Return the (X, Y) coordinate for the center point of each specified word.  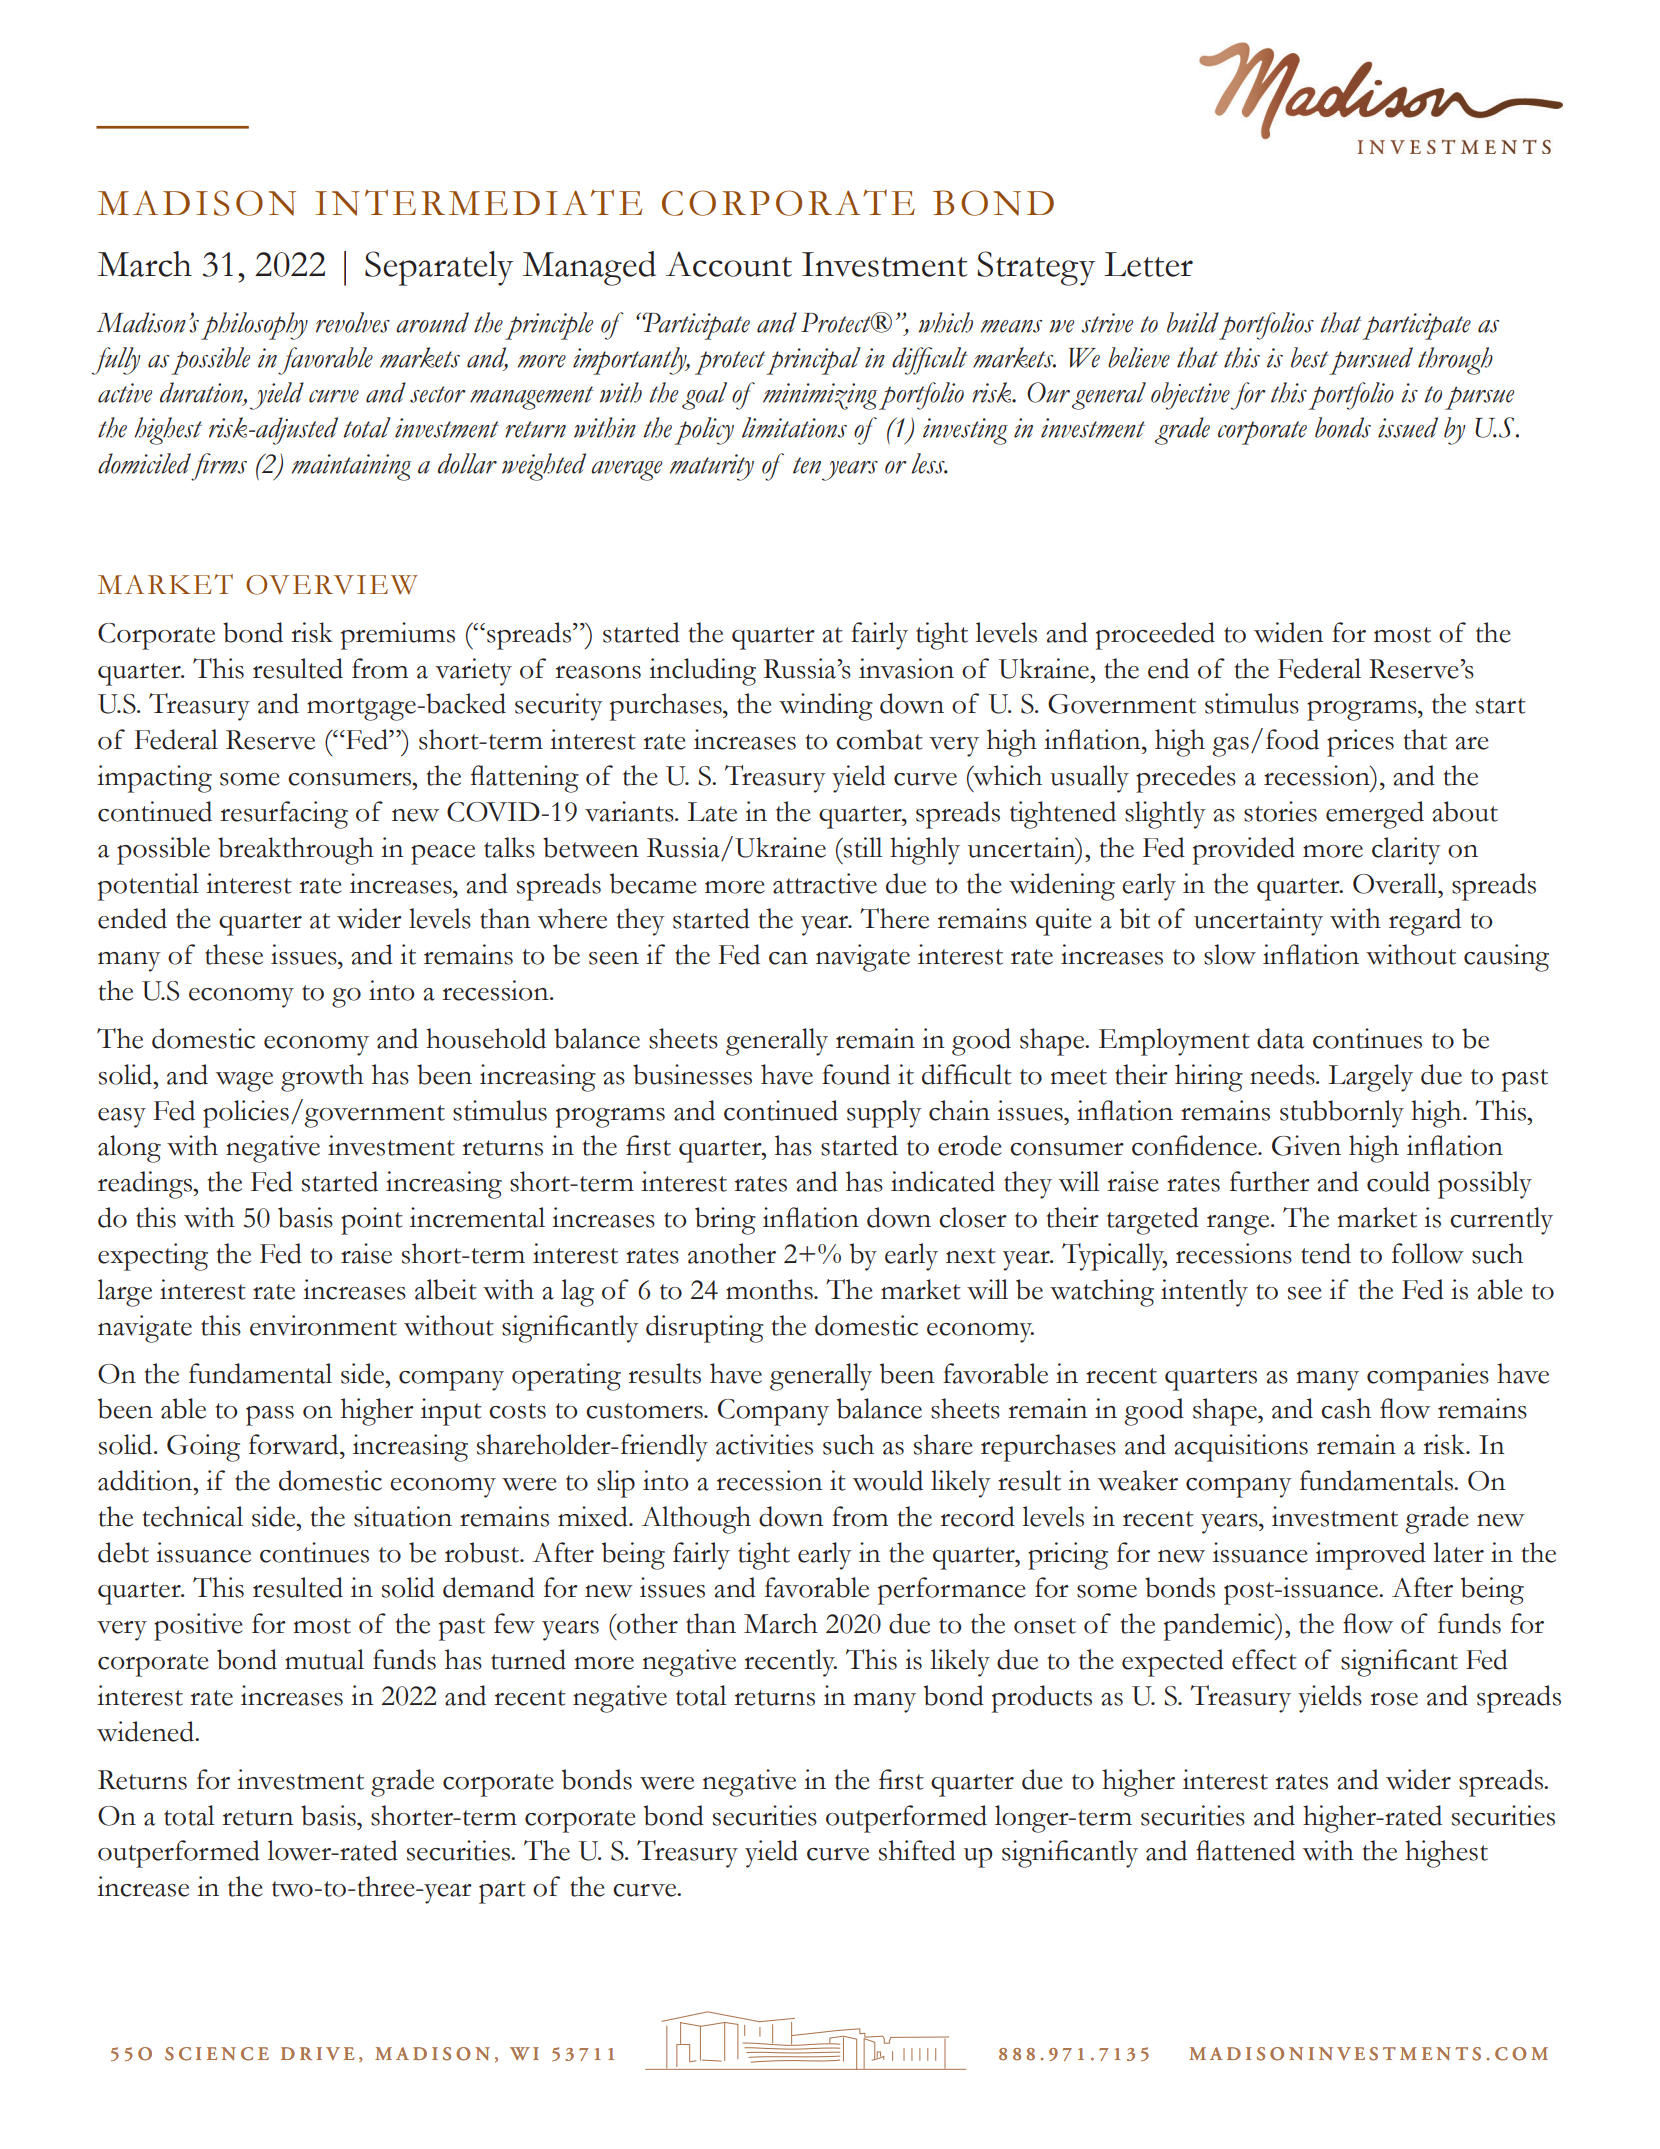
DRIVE (317, 2053)
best (1310, 357)
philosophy (254, 326)
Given (1306, 1145)
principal (813, 361)
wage (244, 1082)
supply (884, 1114)
